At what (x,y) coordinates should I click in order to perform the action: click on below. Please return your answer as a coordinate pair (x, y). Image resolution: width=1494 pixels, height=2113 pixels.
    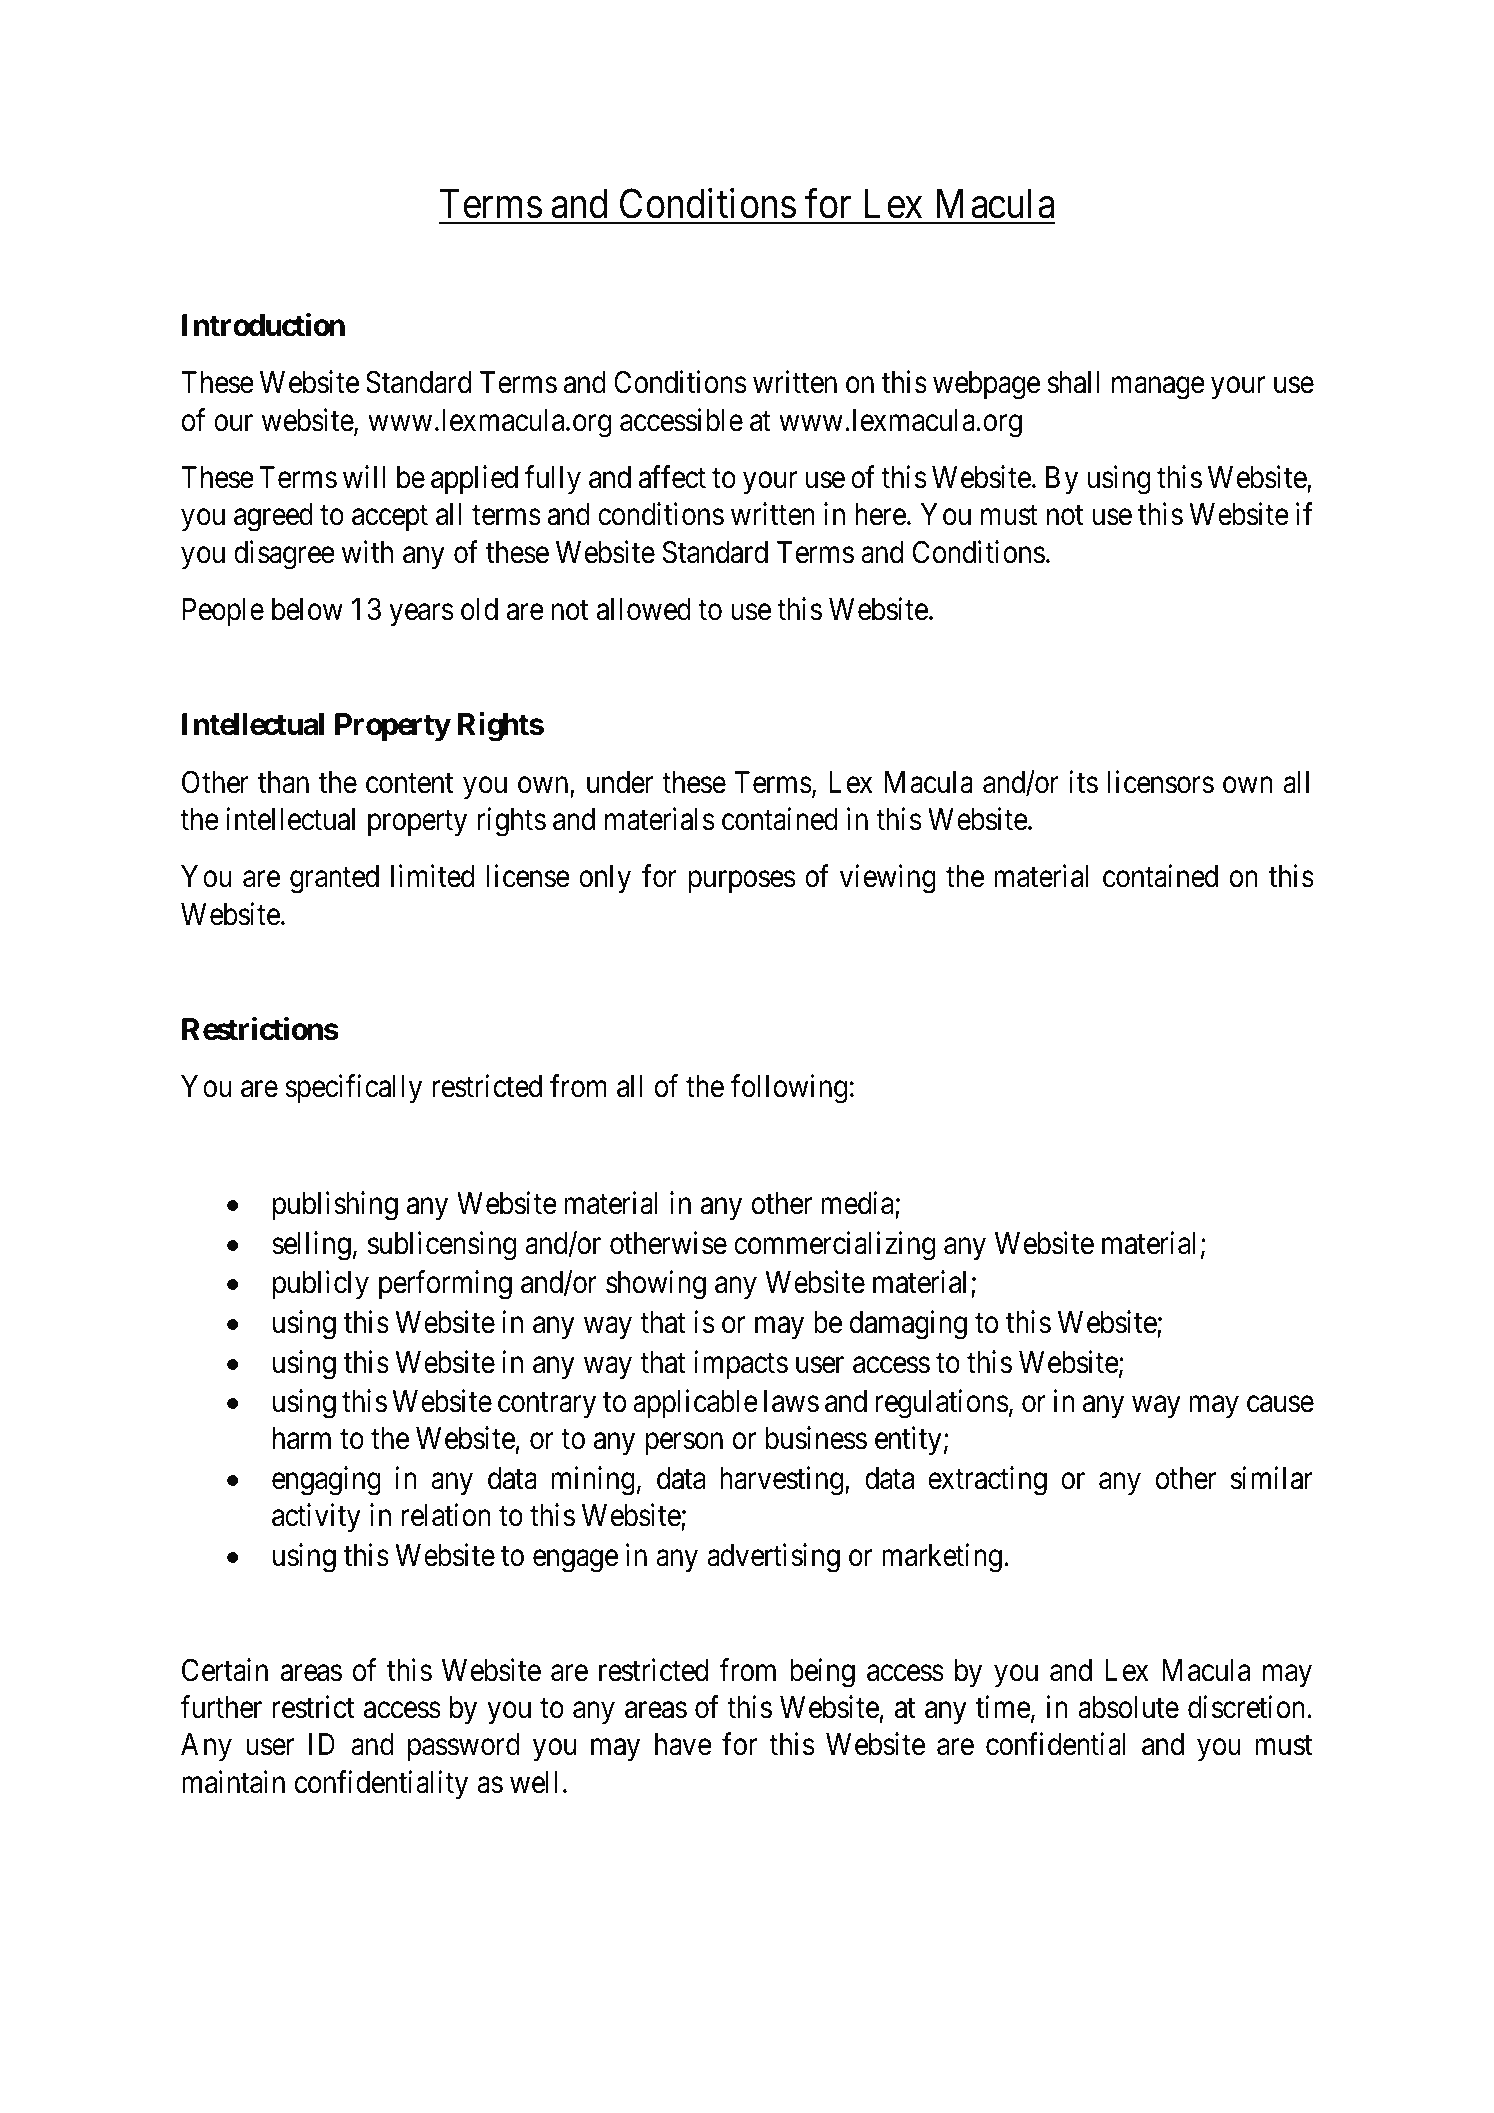
    Looking at the image, I should click on (307, 609).
